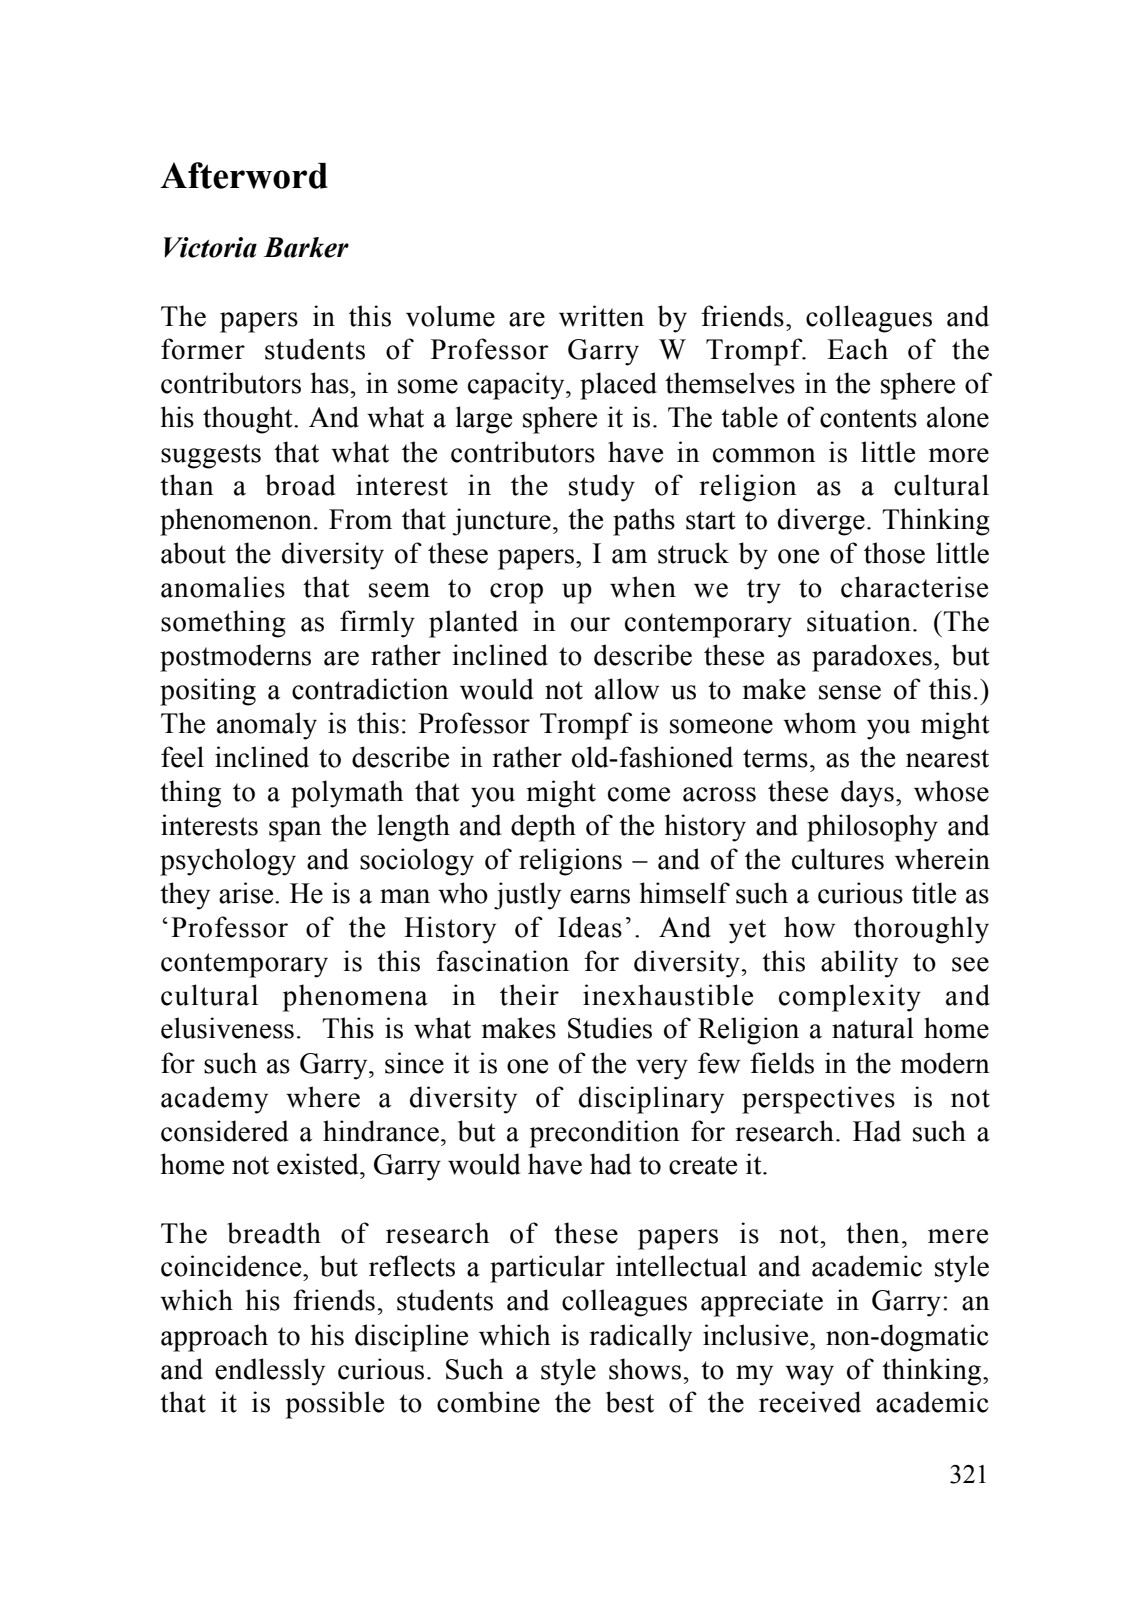  Describe the element at coordinates (867, 794) in the document. I see `days` at that location.
